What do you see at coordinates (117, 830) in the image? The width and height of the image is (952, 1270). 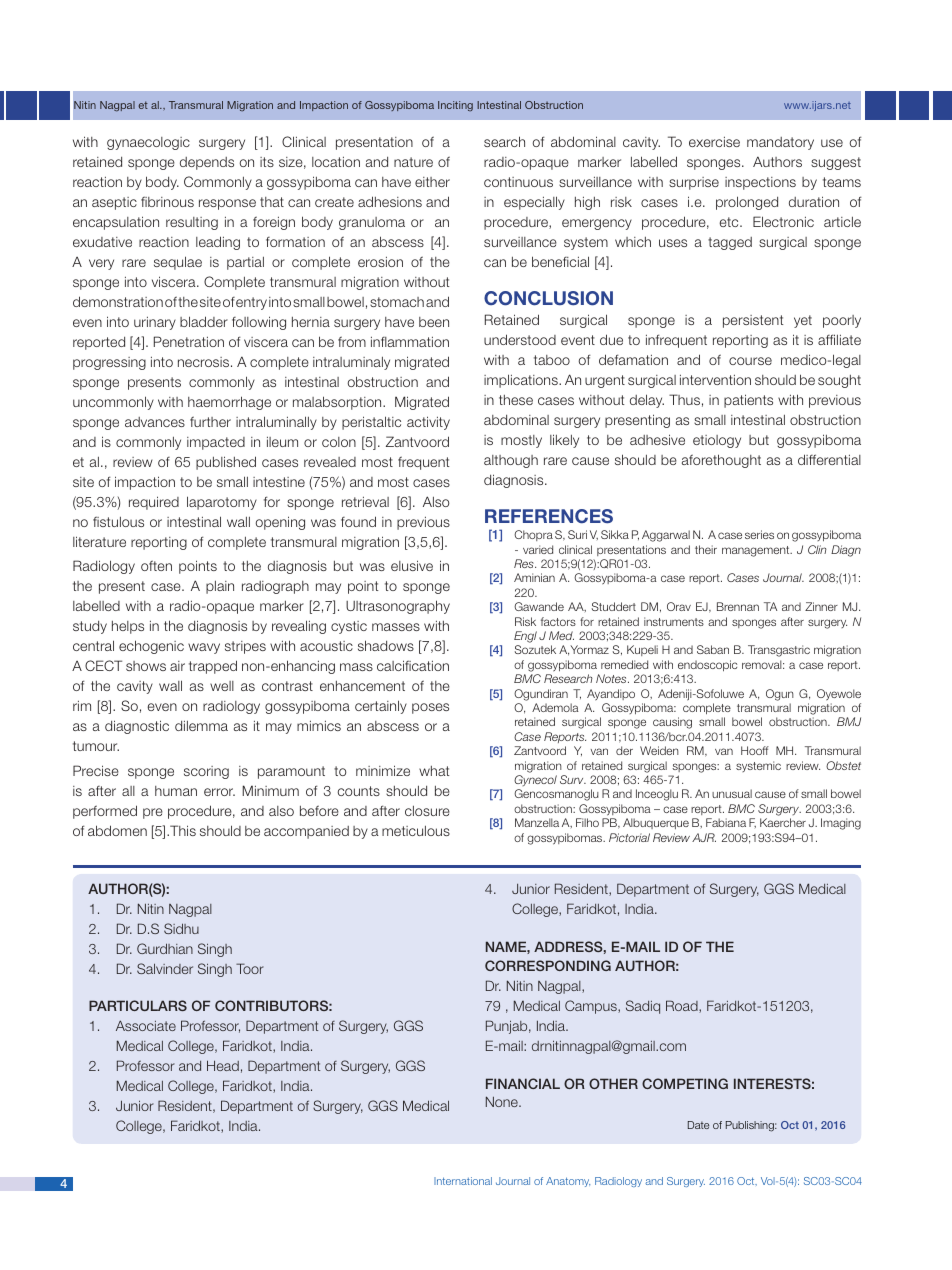 I see `abdomen` at bounding box center [117, 830].
